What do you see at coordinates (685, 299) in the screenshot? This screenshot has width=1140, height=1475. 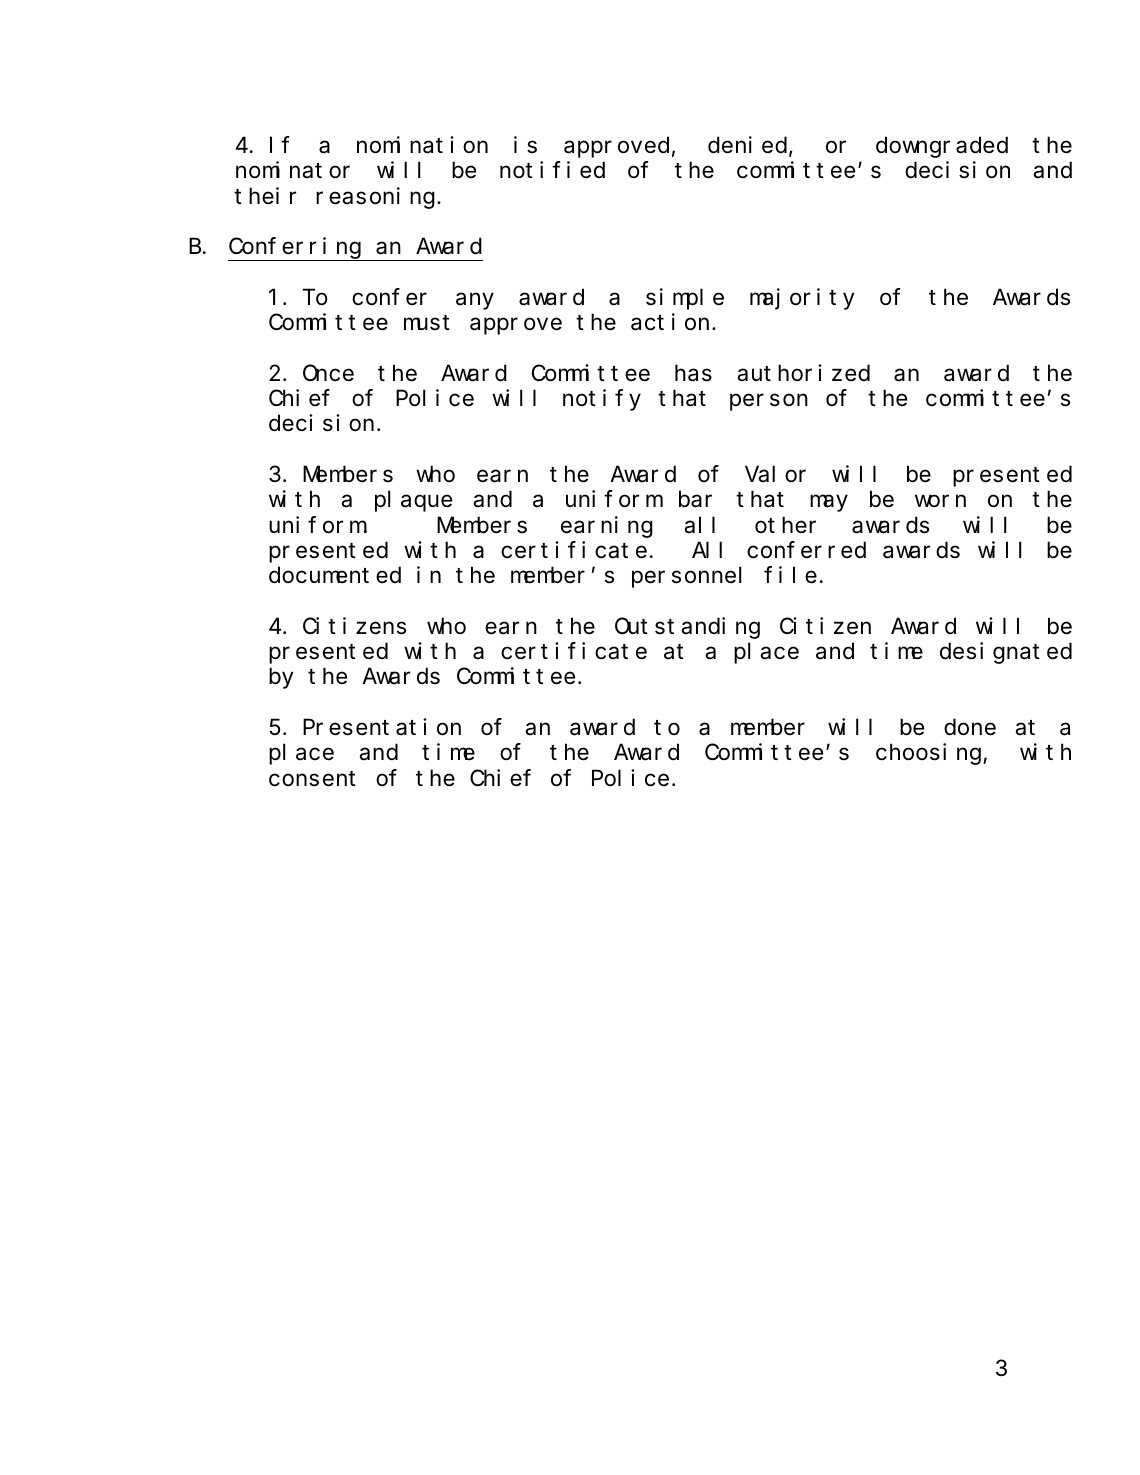 I see `simple` at bounding box center [685, 299].
